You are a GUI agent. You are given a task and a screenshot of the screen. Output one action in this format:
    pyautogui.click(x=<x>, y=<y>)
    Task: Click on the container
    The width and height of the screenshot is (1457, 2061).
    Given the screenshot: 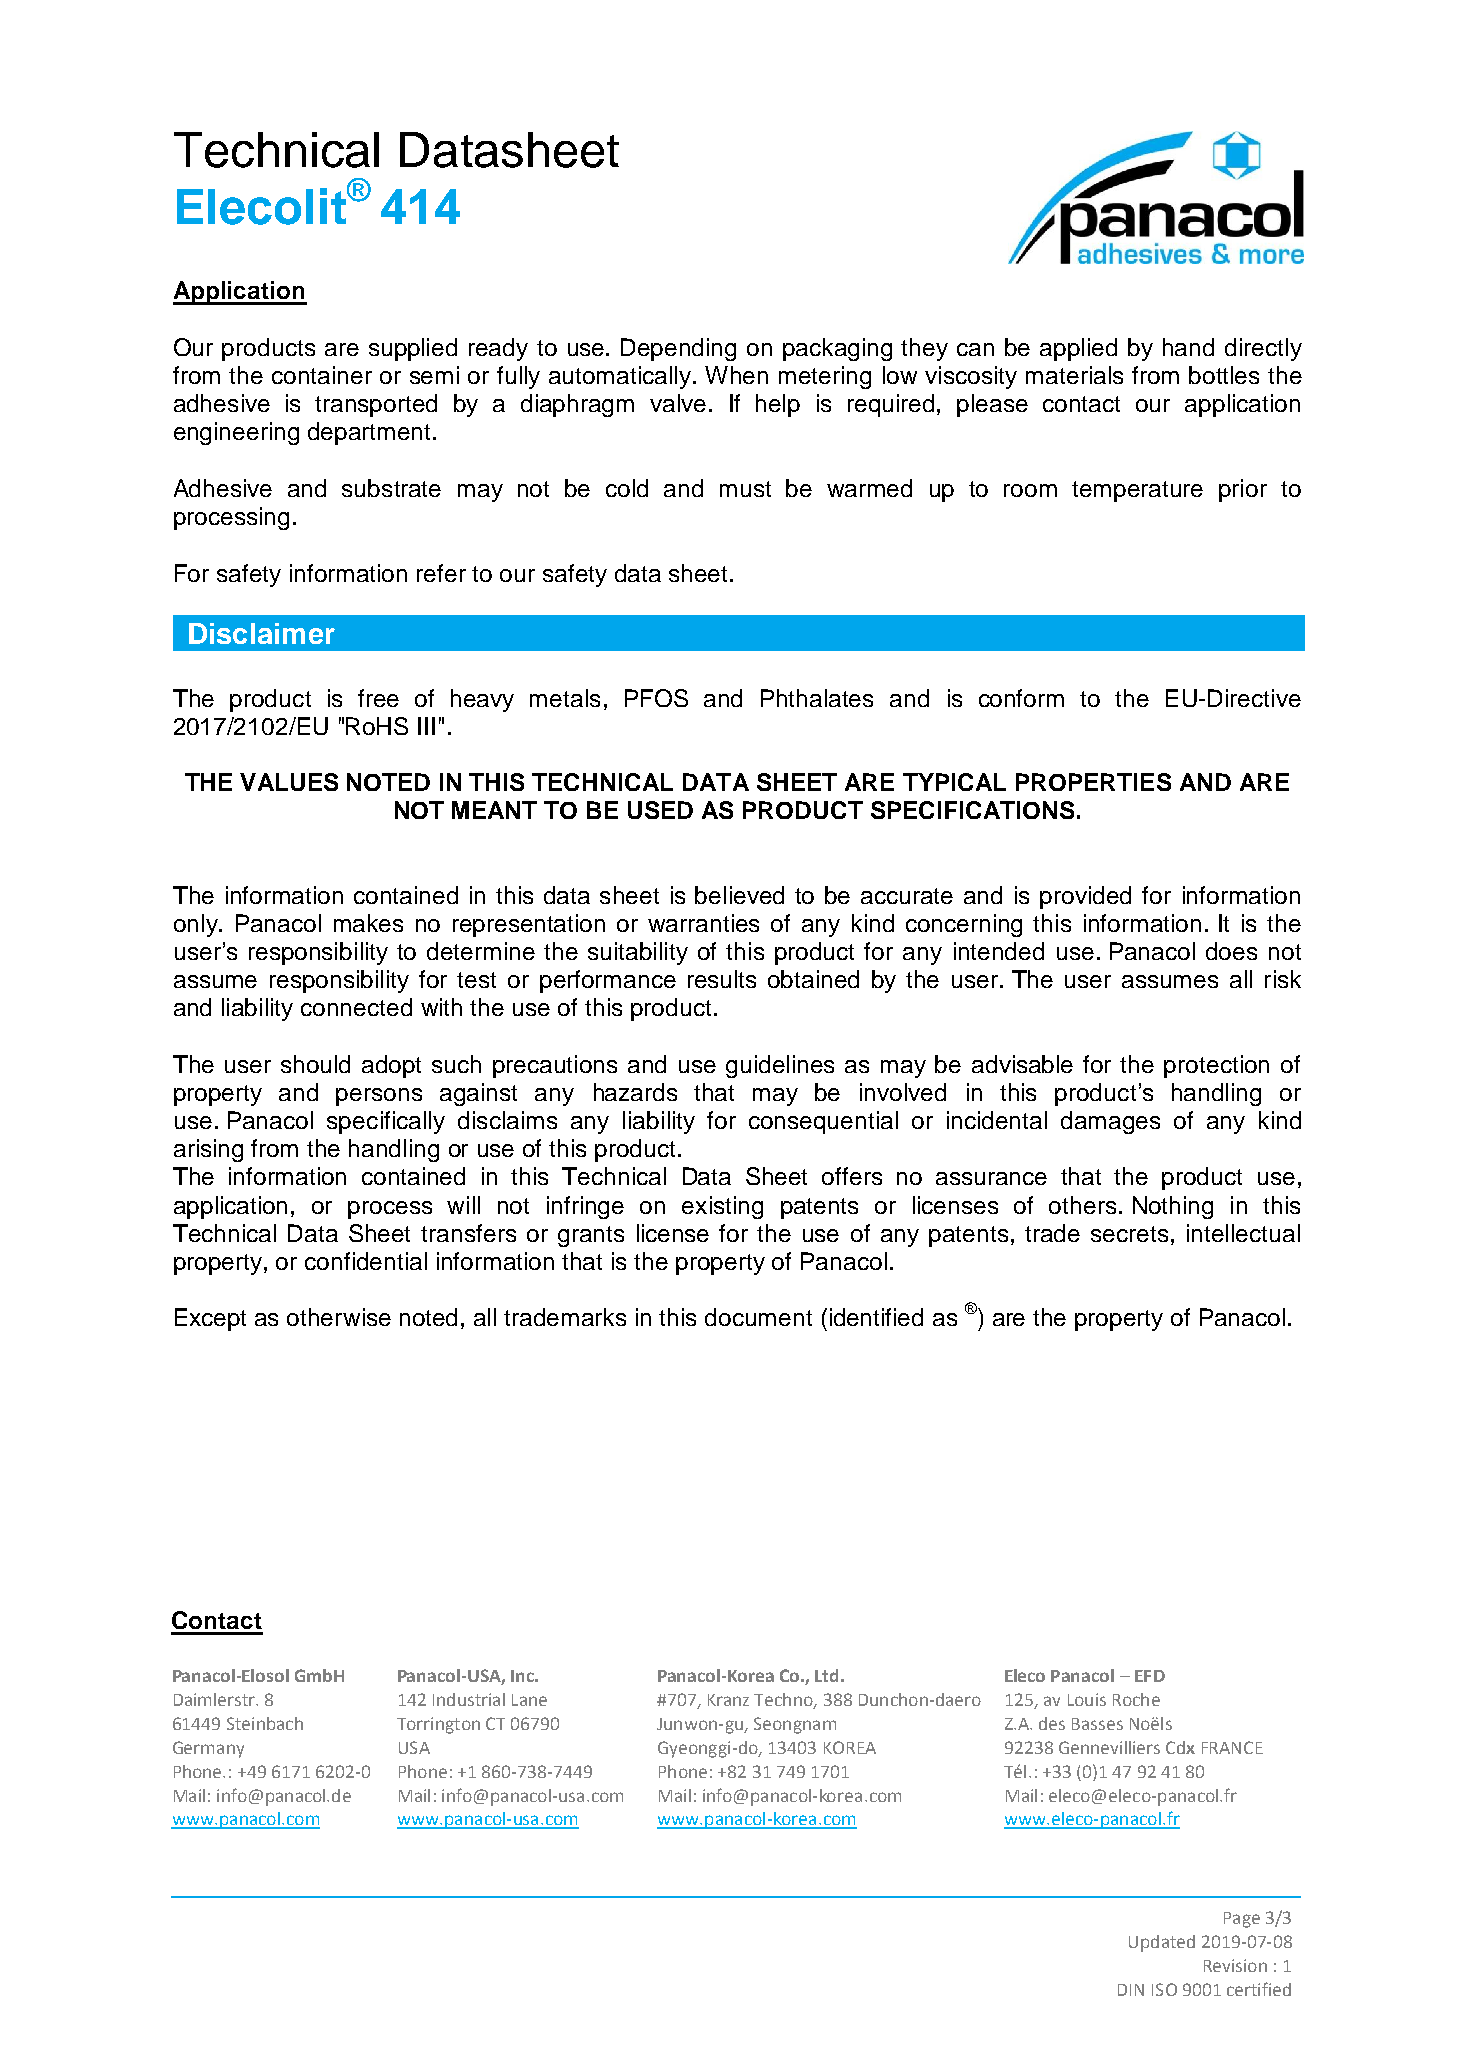 What is the action you would take?
    pyautogui.click(x=322, y=375)
